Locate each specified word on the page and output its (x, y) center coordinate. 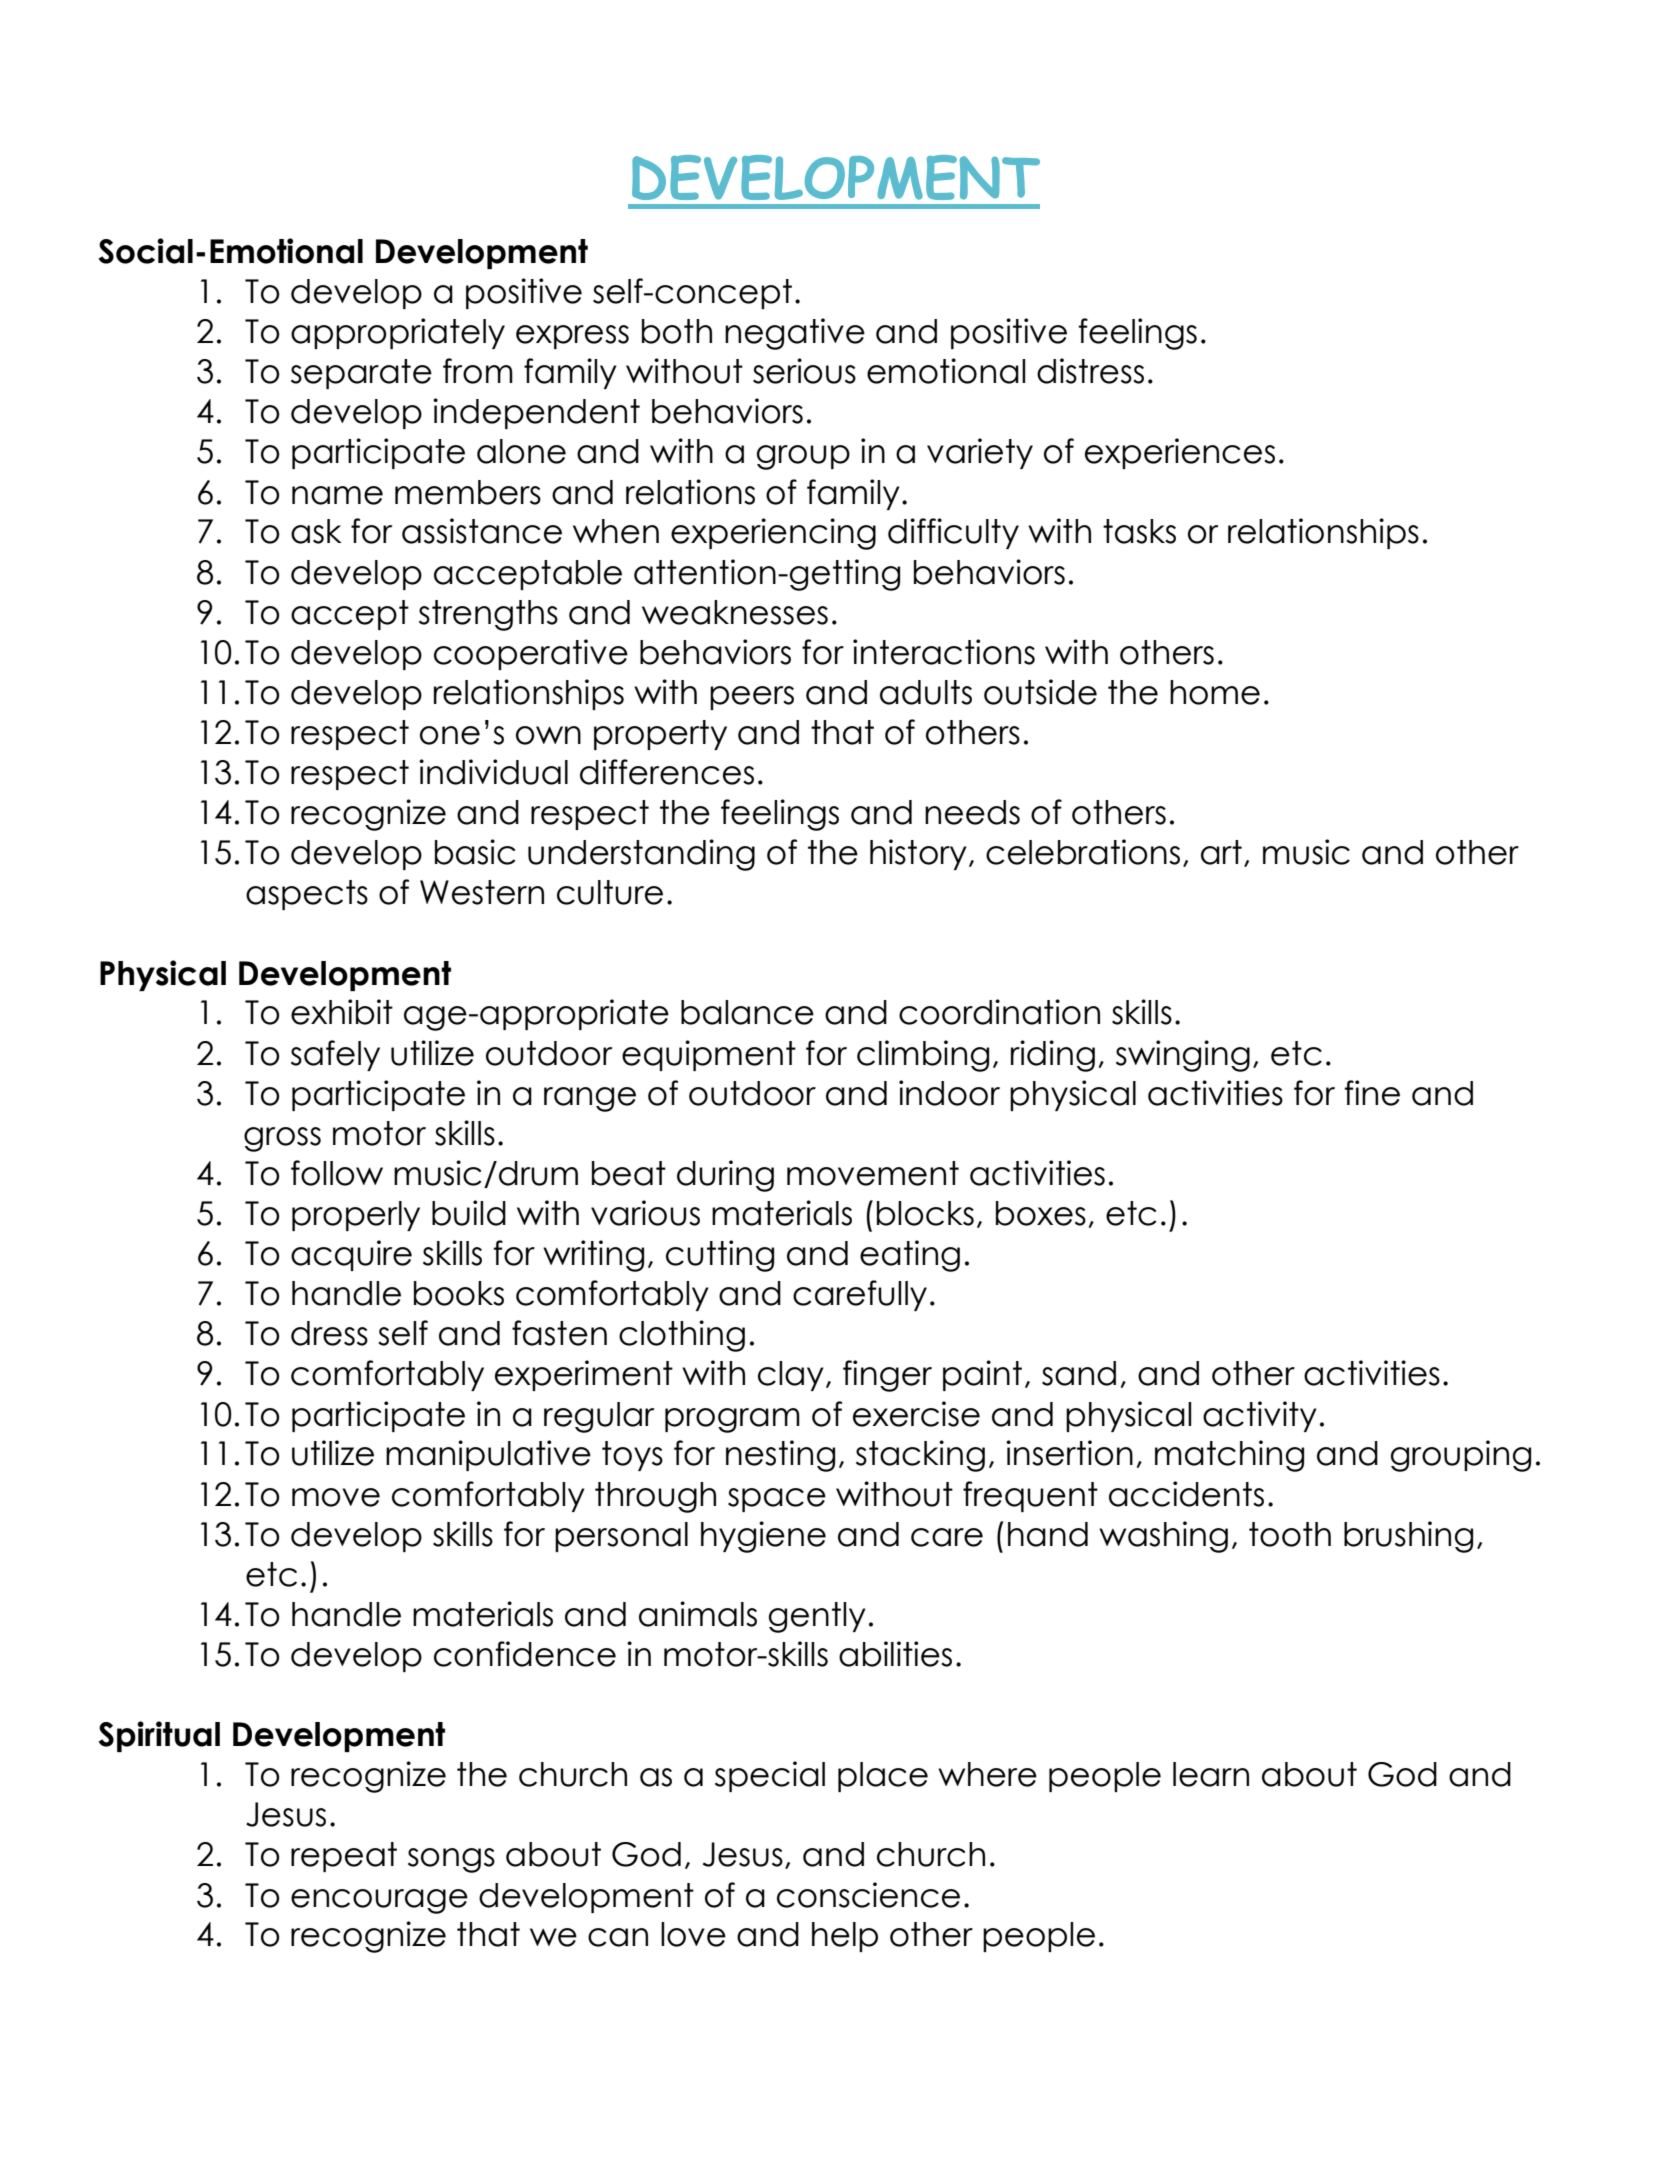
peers (752, 698)
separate (361, 374)
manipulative (488, 1455)
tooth (1290, 1534)
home (1215, 692)
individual (493, 772)
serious (804, 371)
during (725, 1176)
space (777, 1500)
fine (1372, 1093)
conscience (868, 1895)
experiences (1180, 453)
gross (282, 1139)
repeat (344, 1857)
